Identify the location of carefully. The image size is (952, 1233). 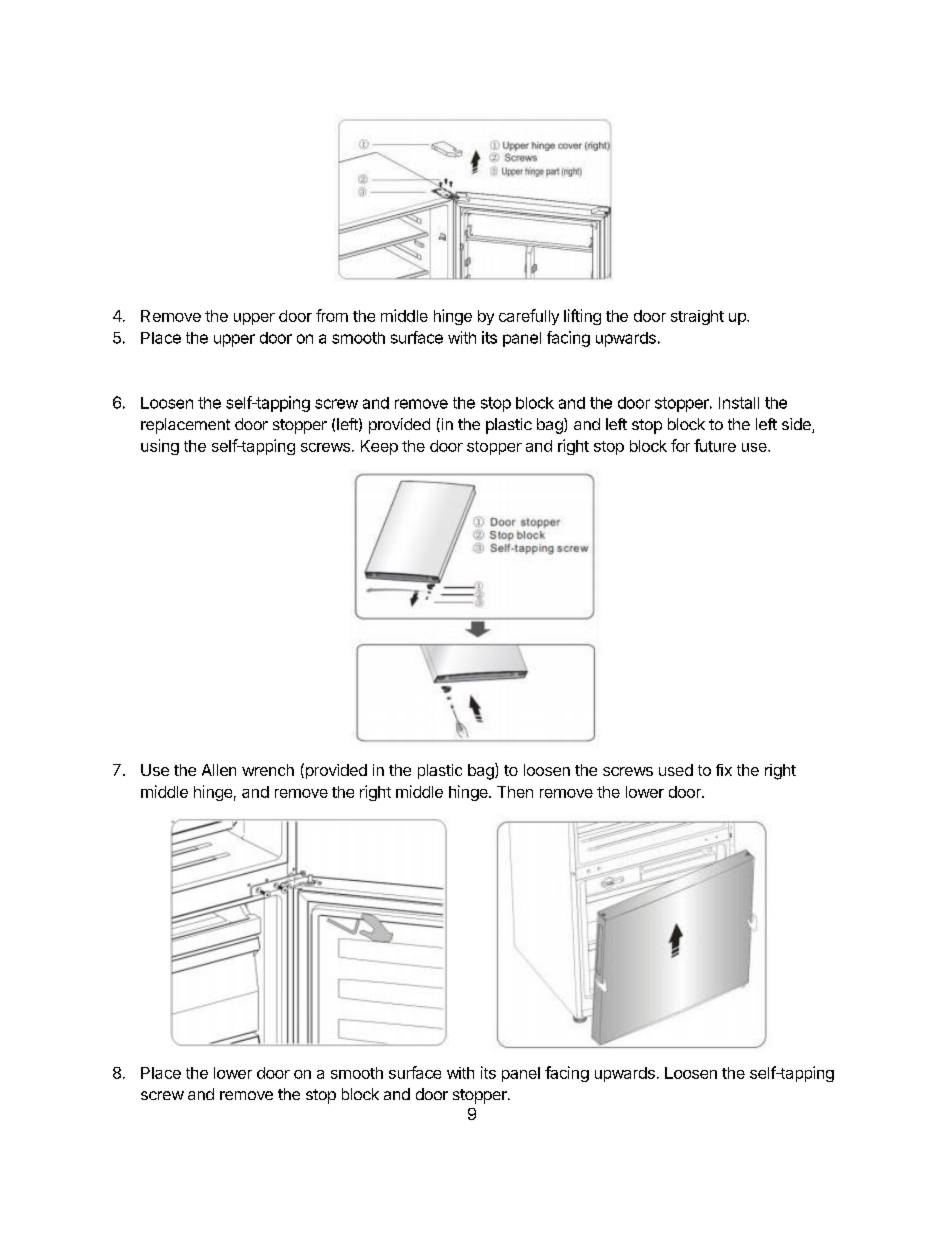
(529, 317).
